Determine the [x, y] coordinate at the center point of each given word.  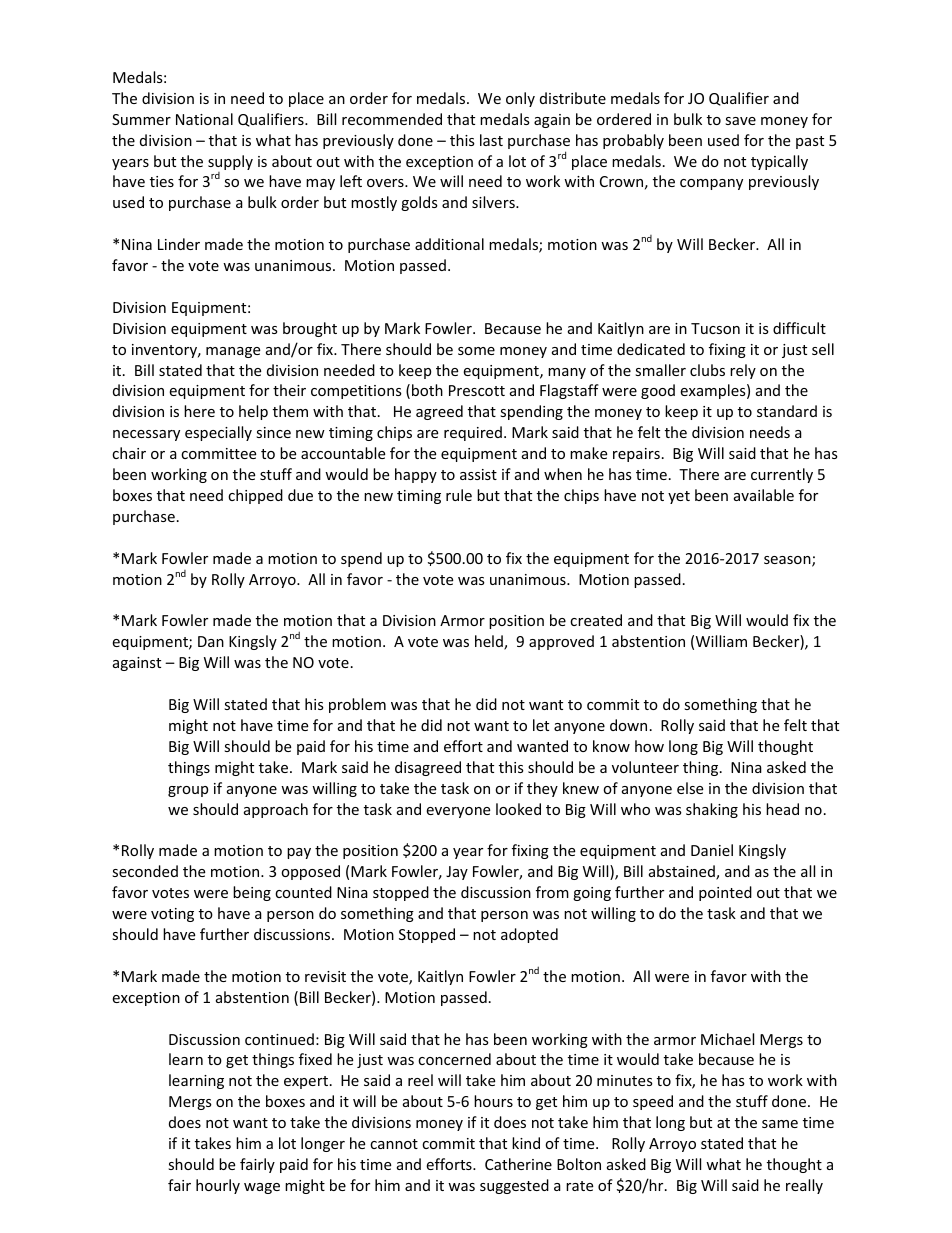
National [204, 119]
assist [478, 474]
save [740, 121]
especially [218, 433]
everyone [458, 812]
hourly [218, 1186]
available [764, 495]
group [188, 791]
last [491, 140]
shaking [712, 810]
